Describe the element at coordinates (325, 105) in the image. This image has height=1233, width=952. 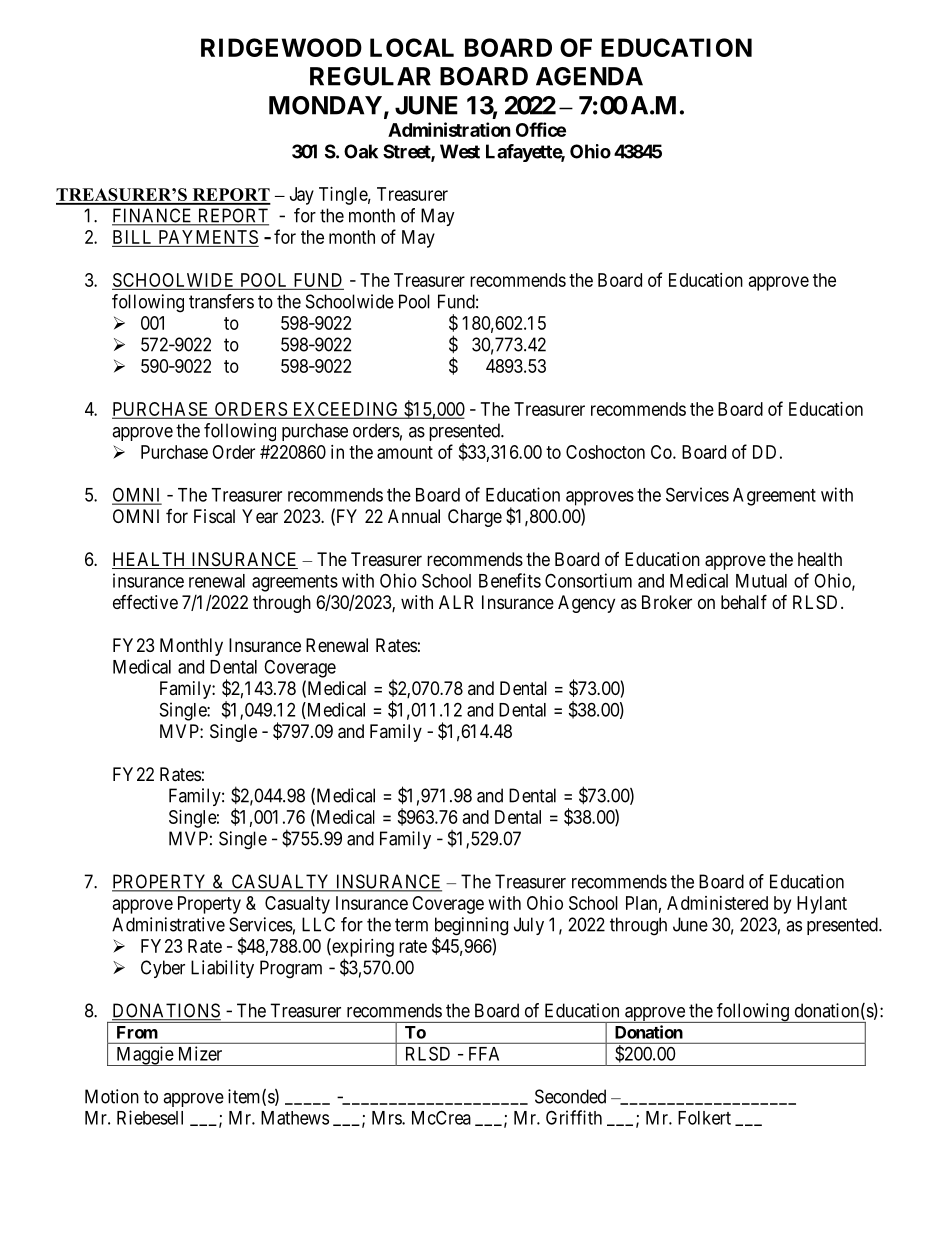
I see `MONDAY` at that location.
